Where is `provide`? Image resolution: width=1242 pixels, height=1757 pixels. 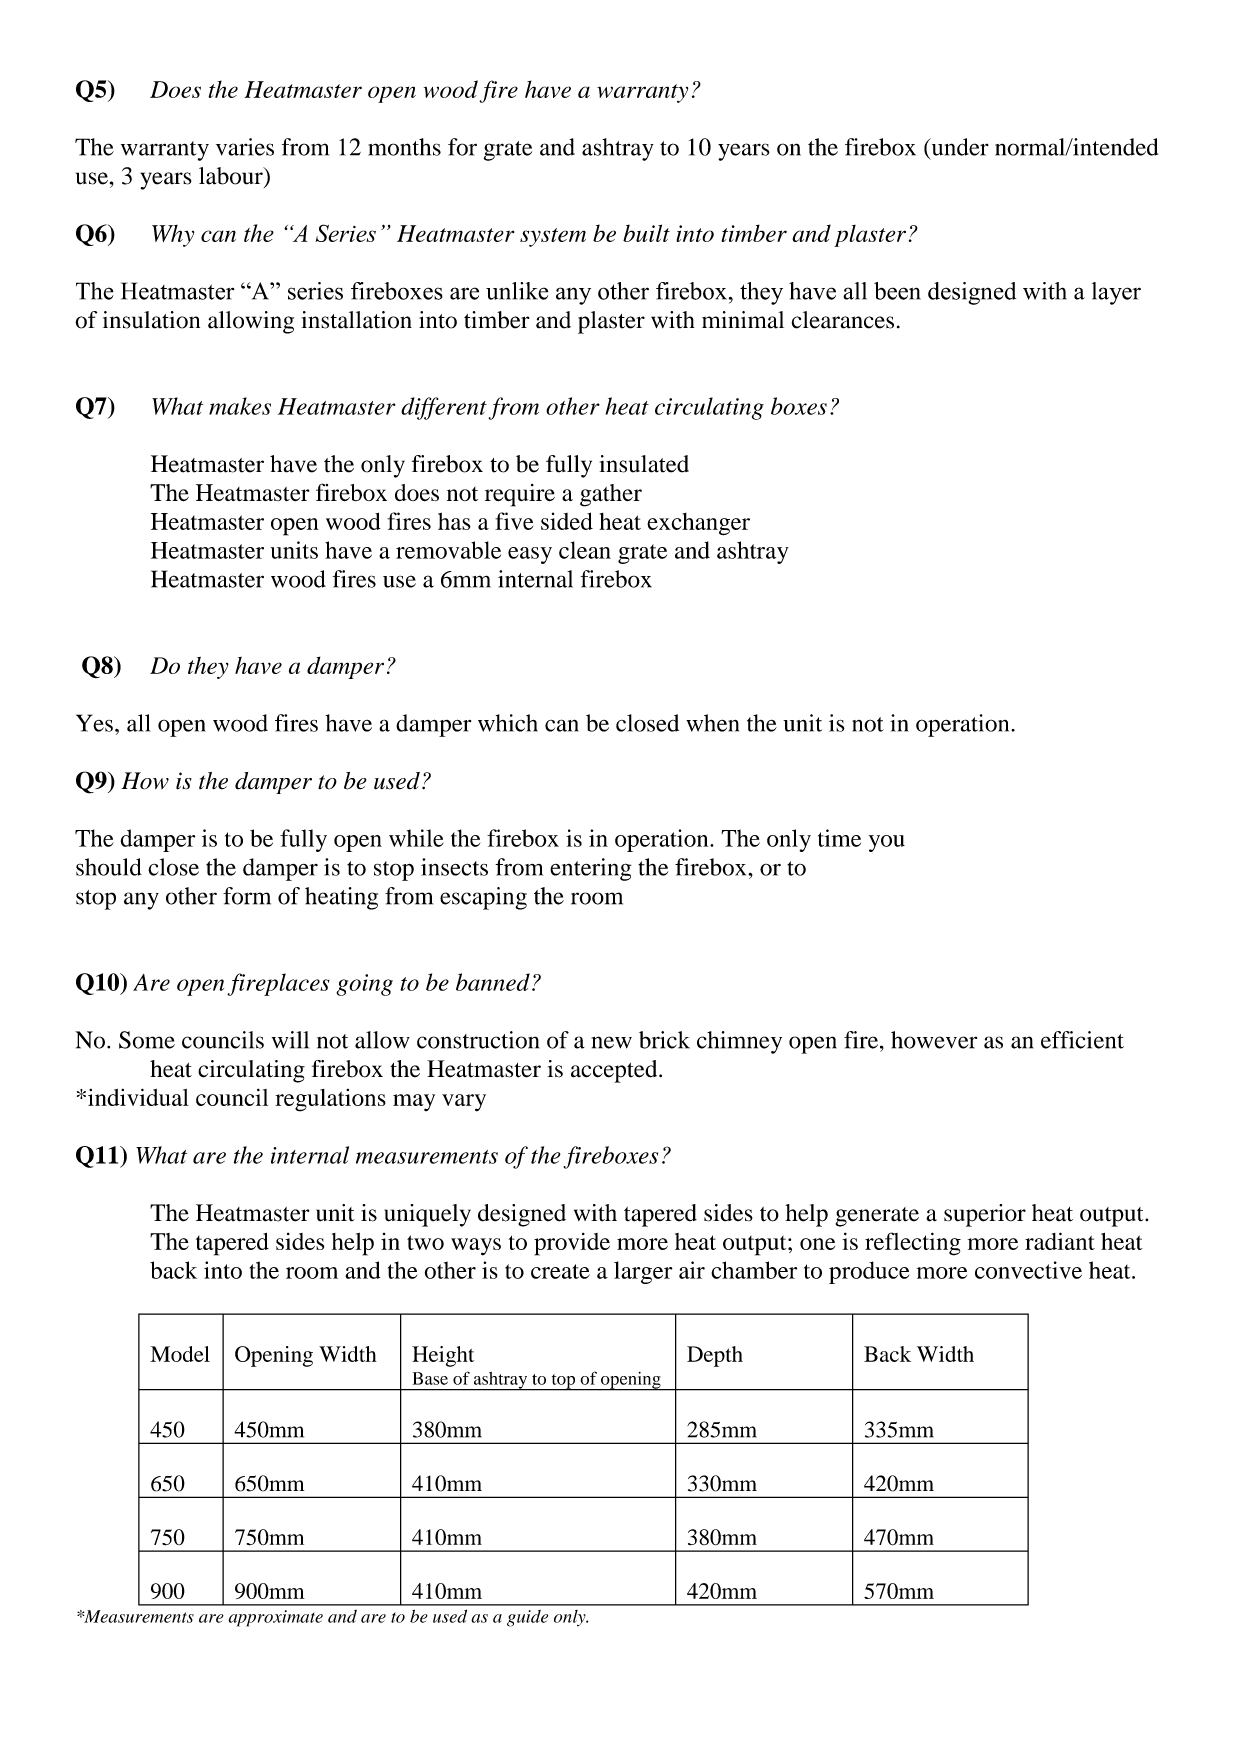 provide is located at coordinates (572, 1244).
